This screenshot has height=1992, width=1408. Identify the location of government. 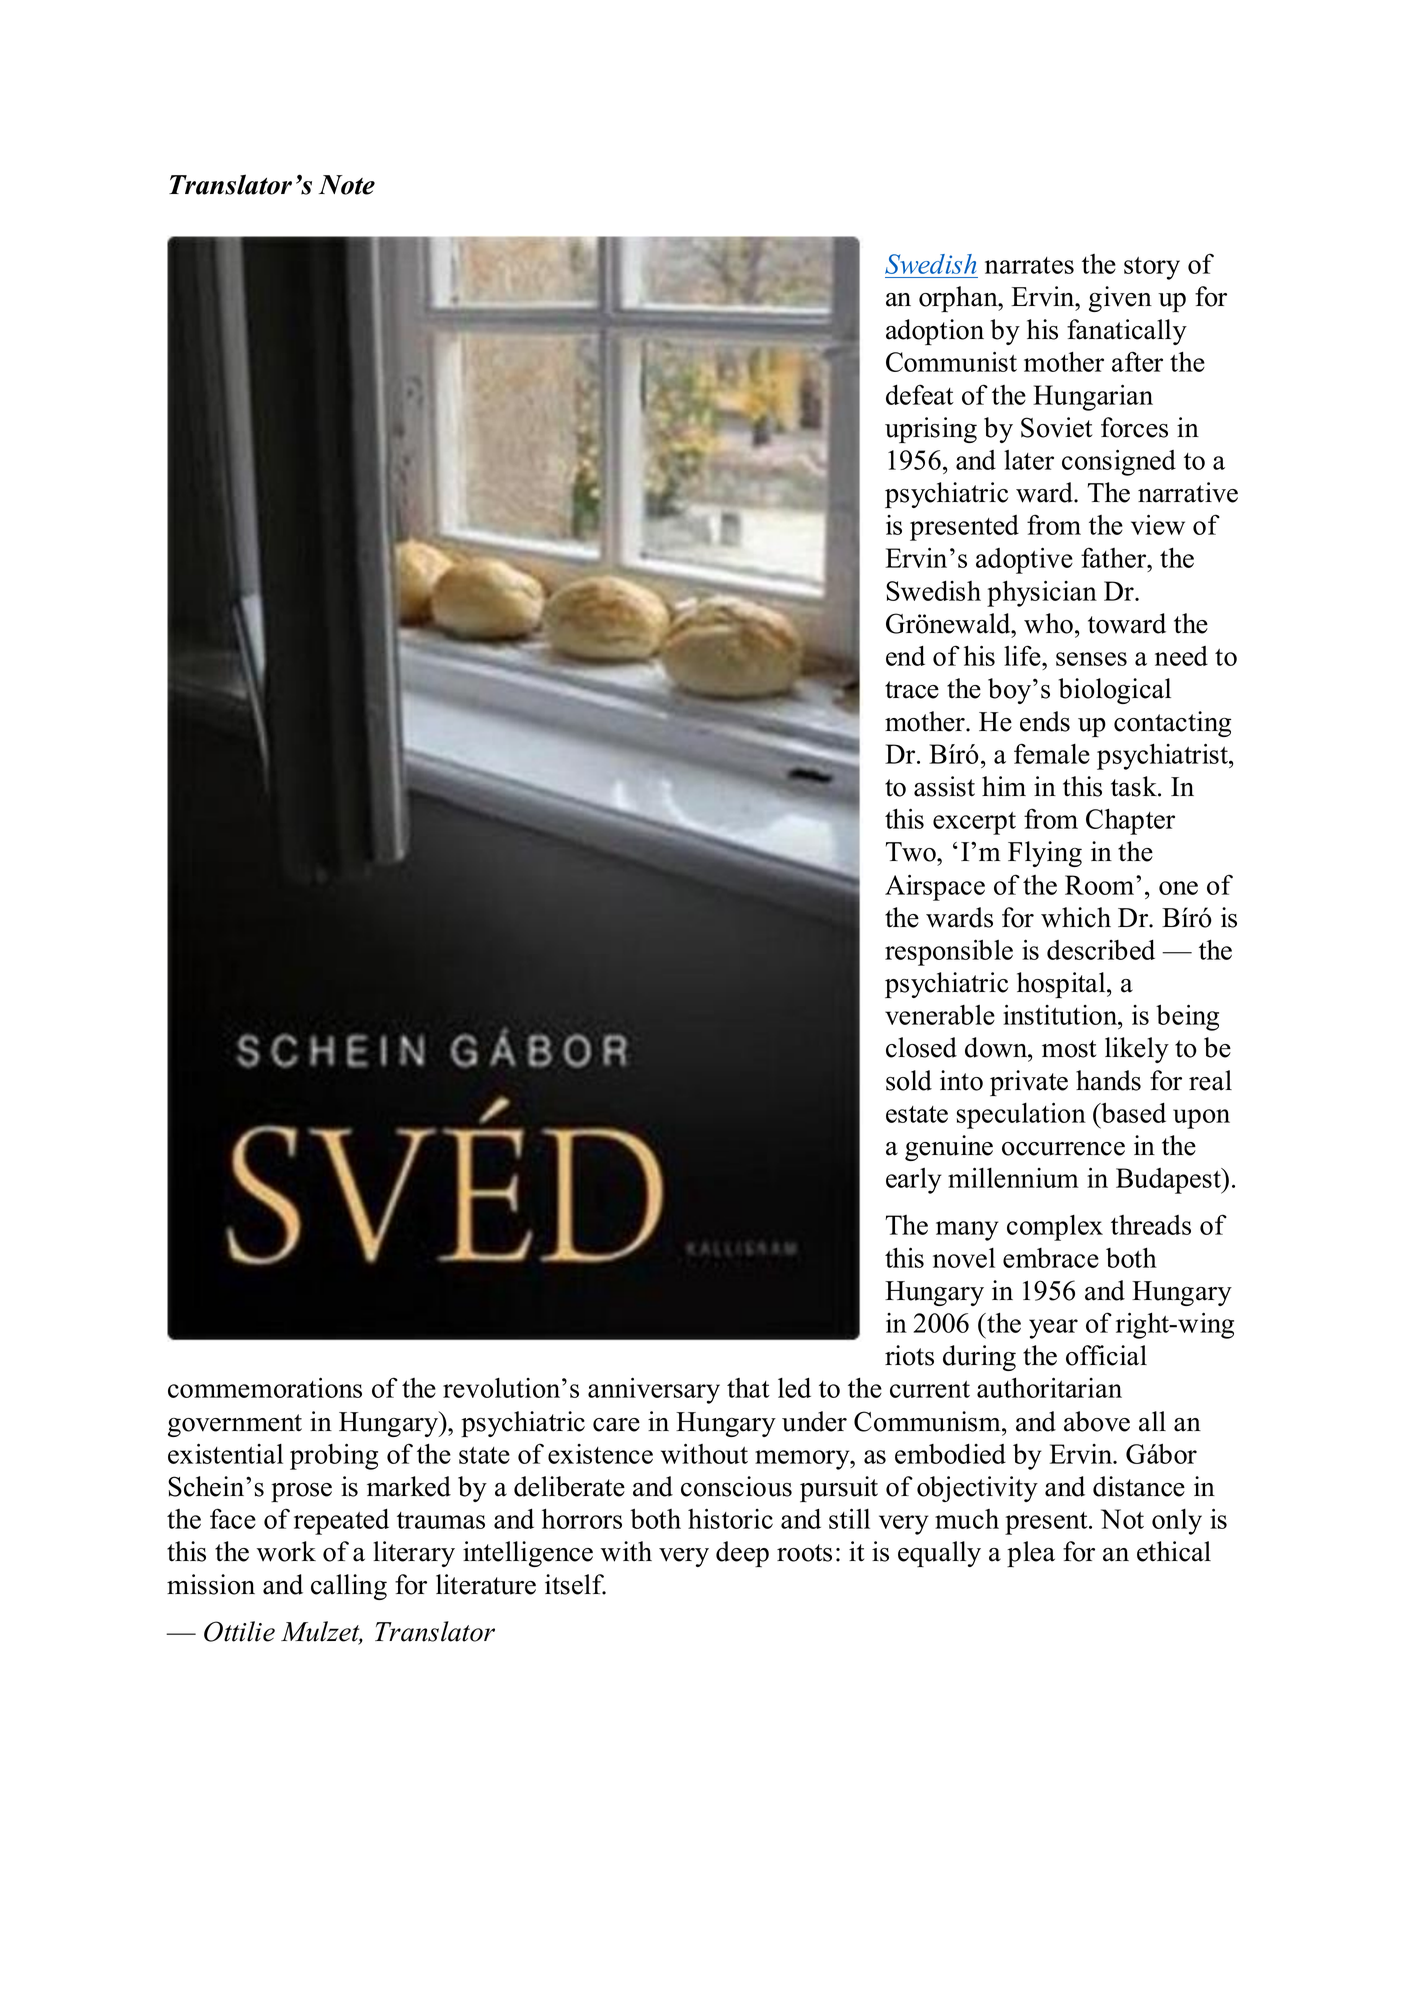
(235, 1425).
